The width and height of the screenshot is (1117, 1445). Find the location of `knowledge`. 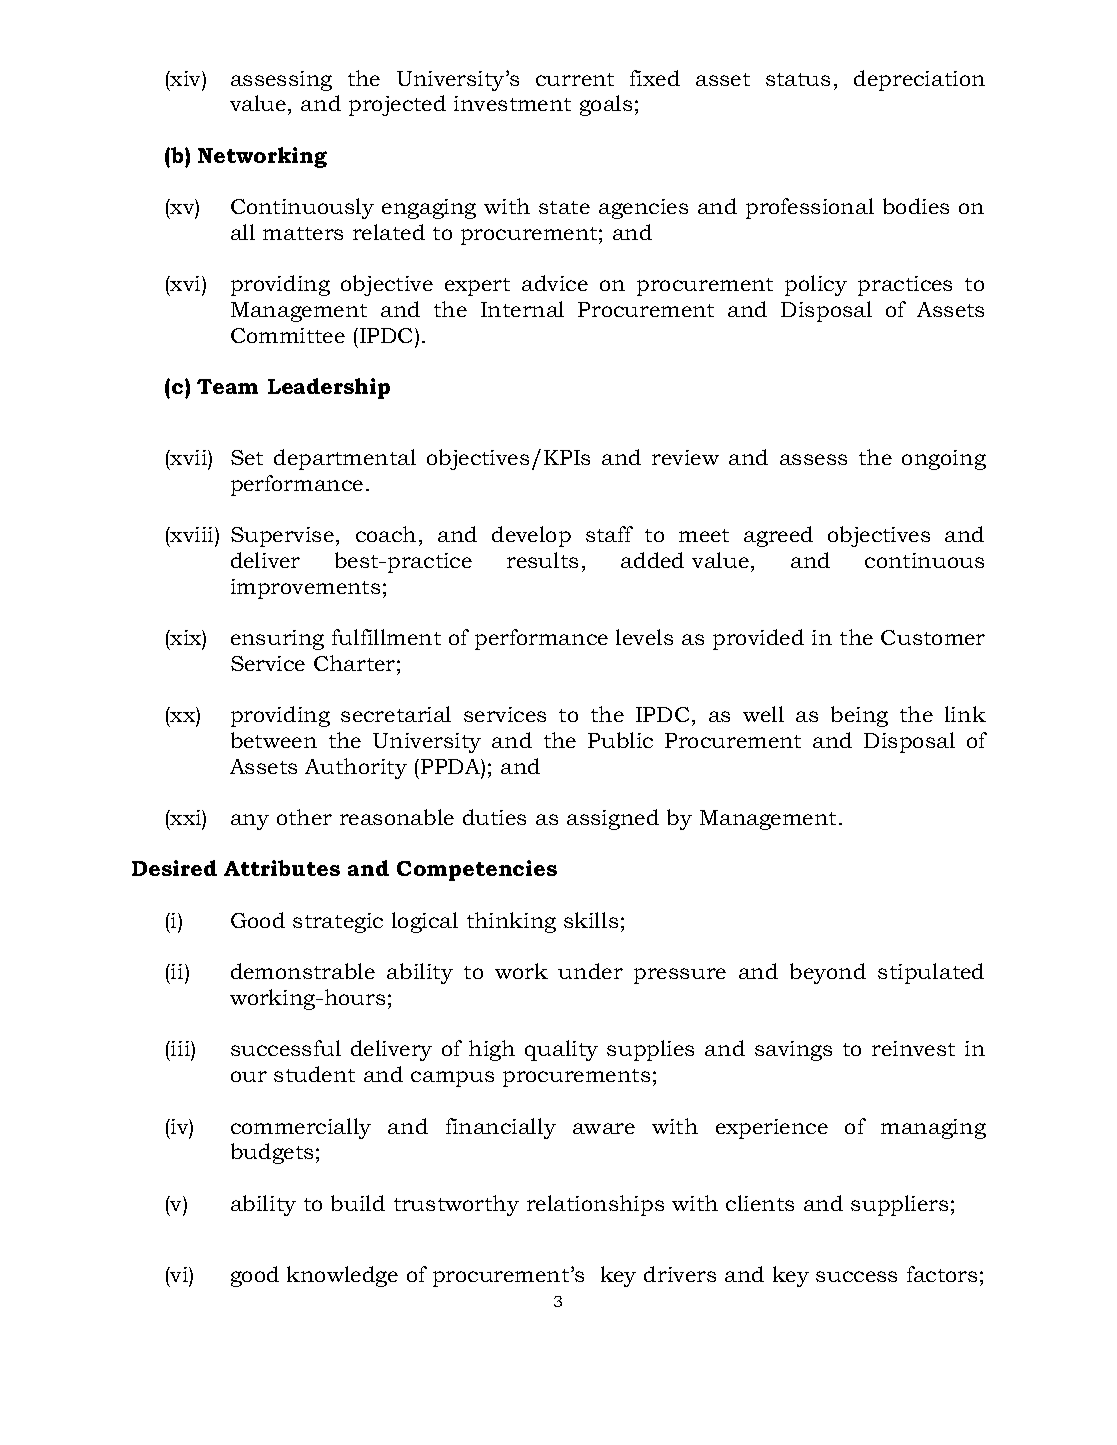

knowledge is located at coordinates (342, 1276).
